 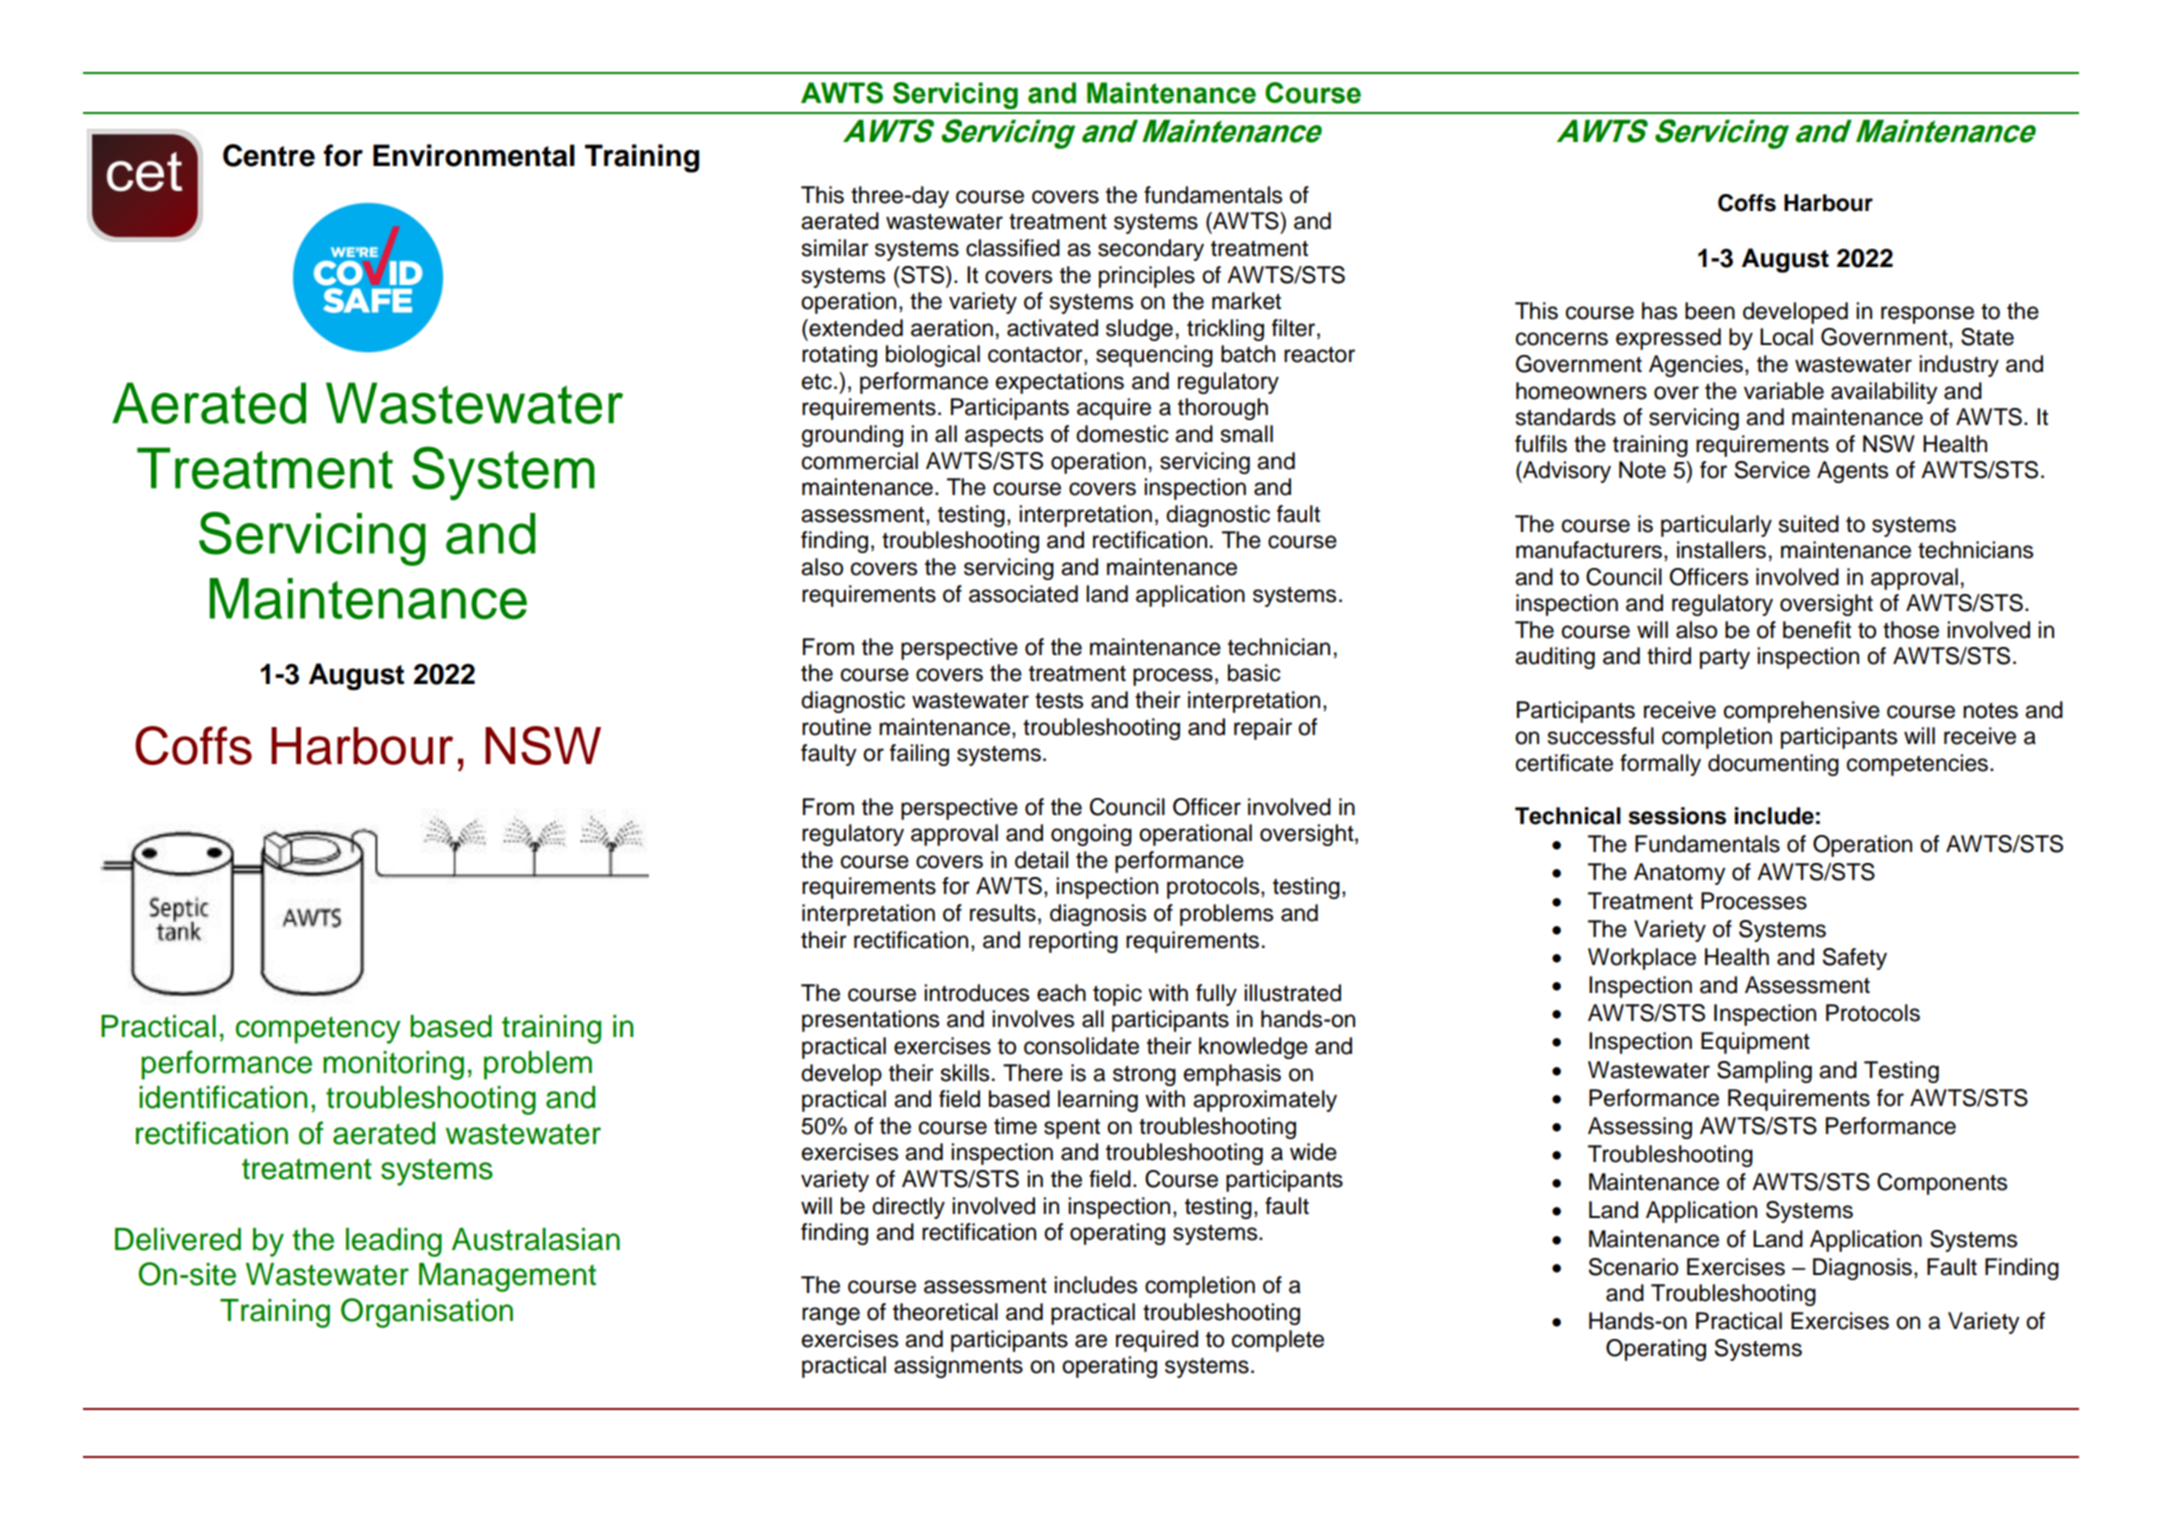 I want to click on classified, so click(x=1013, y=248).
